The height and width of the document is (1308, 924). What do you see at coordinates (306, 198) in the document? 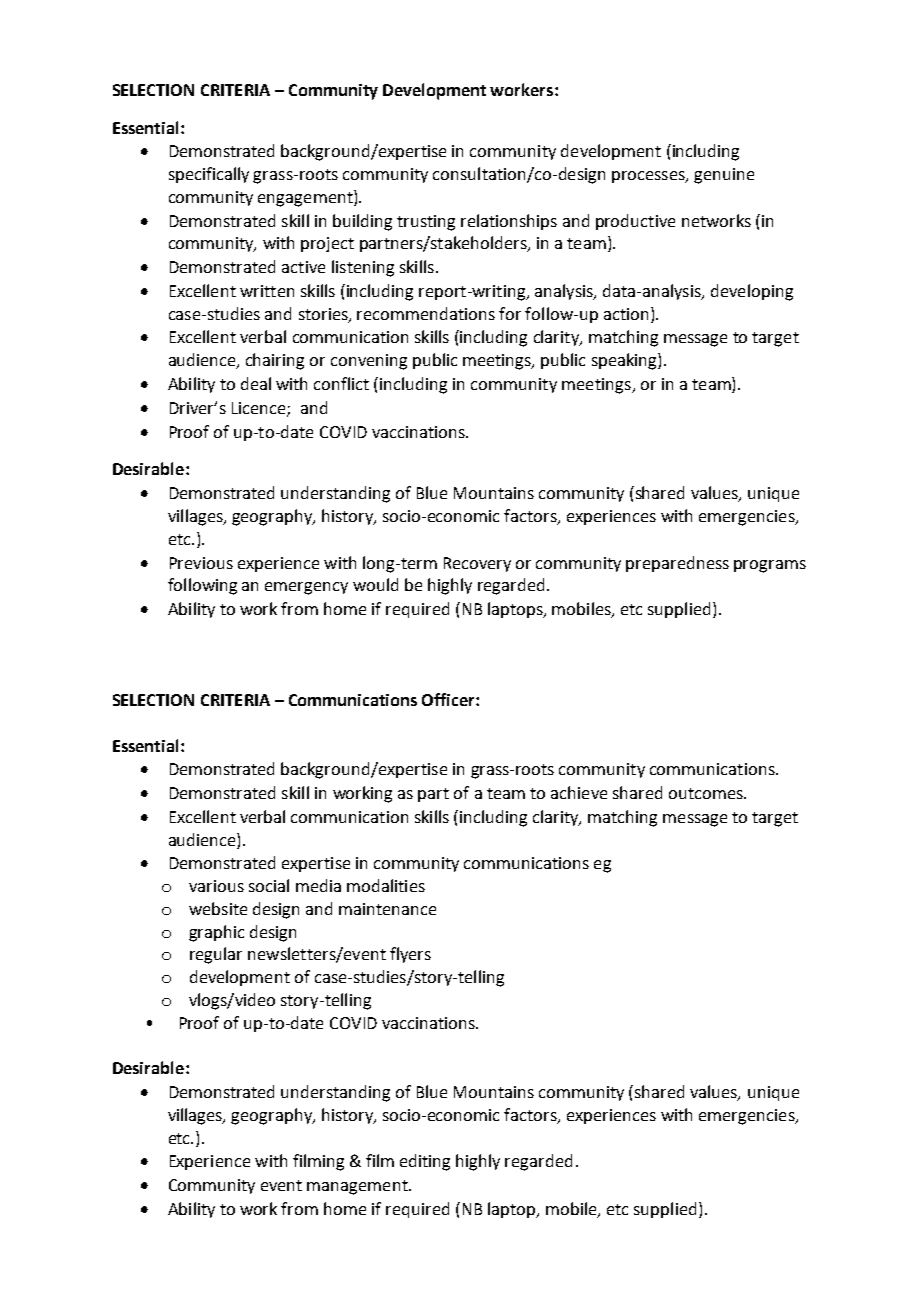
I see `engagement` at bounding box center [306, 198].
